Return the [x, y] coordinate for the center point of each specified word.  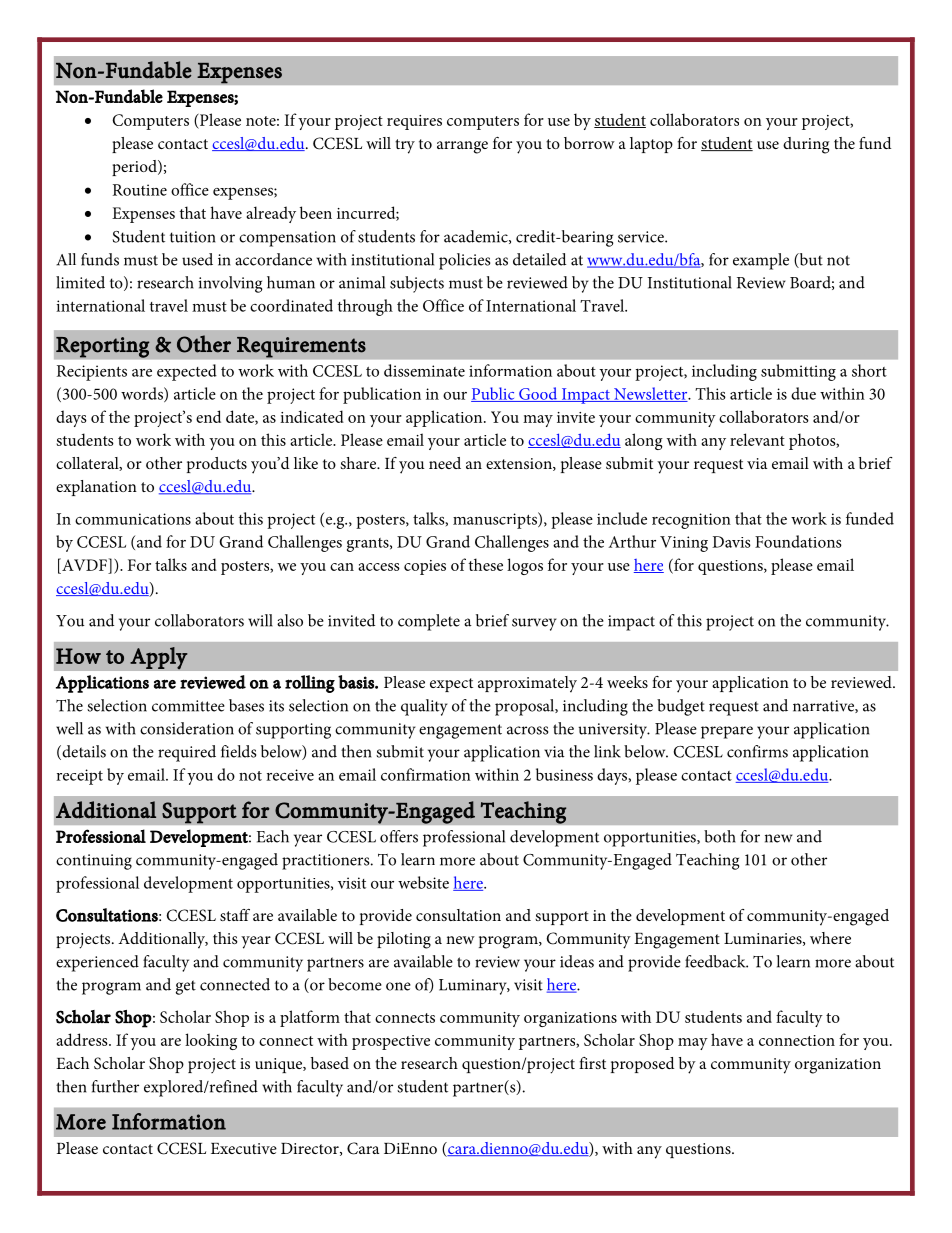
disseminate [424, 370]
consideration [187, 728]
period [135, 168]
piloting [404, 940]
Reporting [103, 347]
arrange [462, 147]
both [720, 836]
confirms [757, 751]
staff [235, 915]
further [115, 1086]
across [527, 730]
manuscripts [496, 520]
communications [133, 519]
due [803, 393]
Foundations [798, 541]
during [806, 145]
